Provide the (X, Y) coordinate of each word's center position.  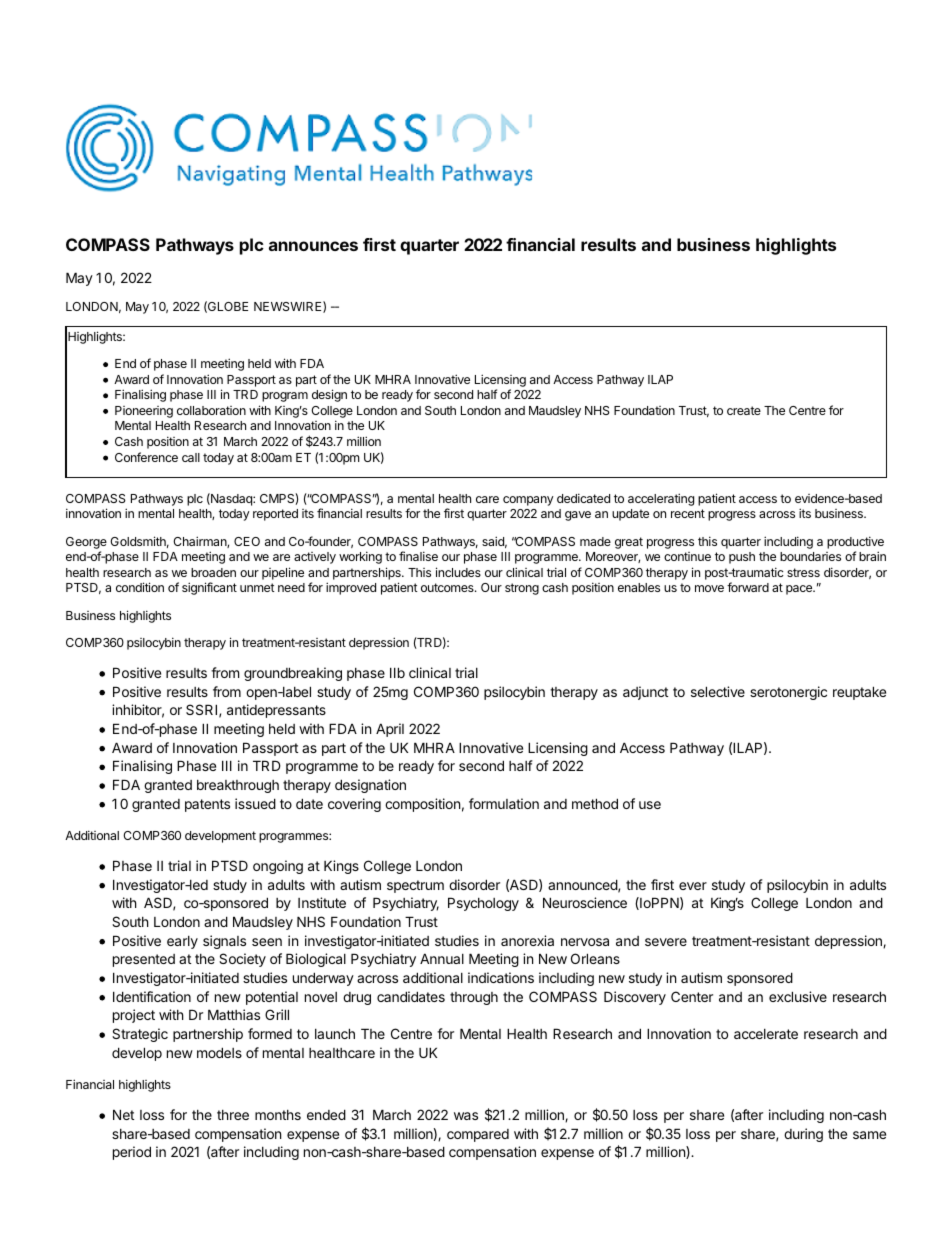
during (803, 1135)
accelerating (661, 499)
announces (313, 246)
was (466, 1116)
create (744, 410)
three (233, 1115)
